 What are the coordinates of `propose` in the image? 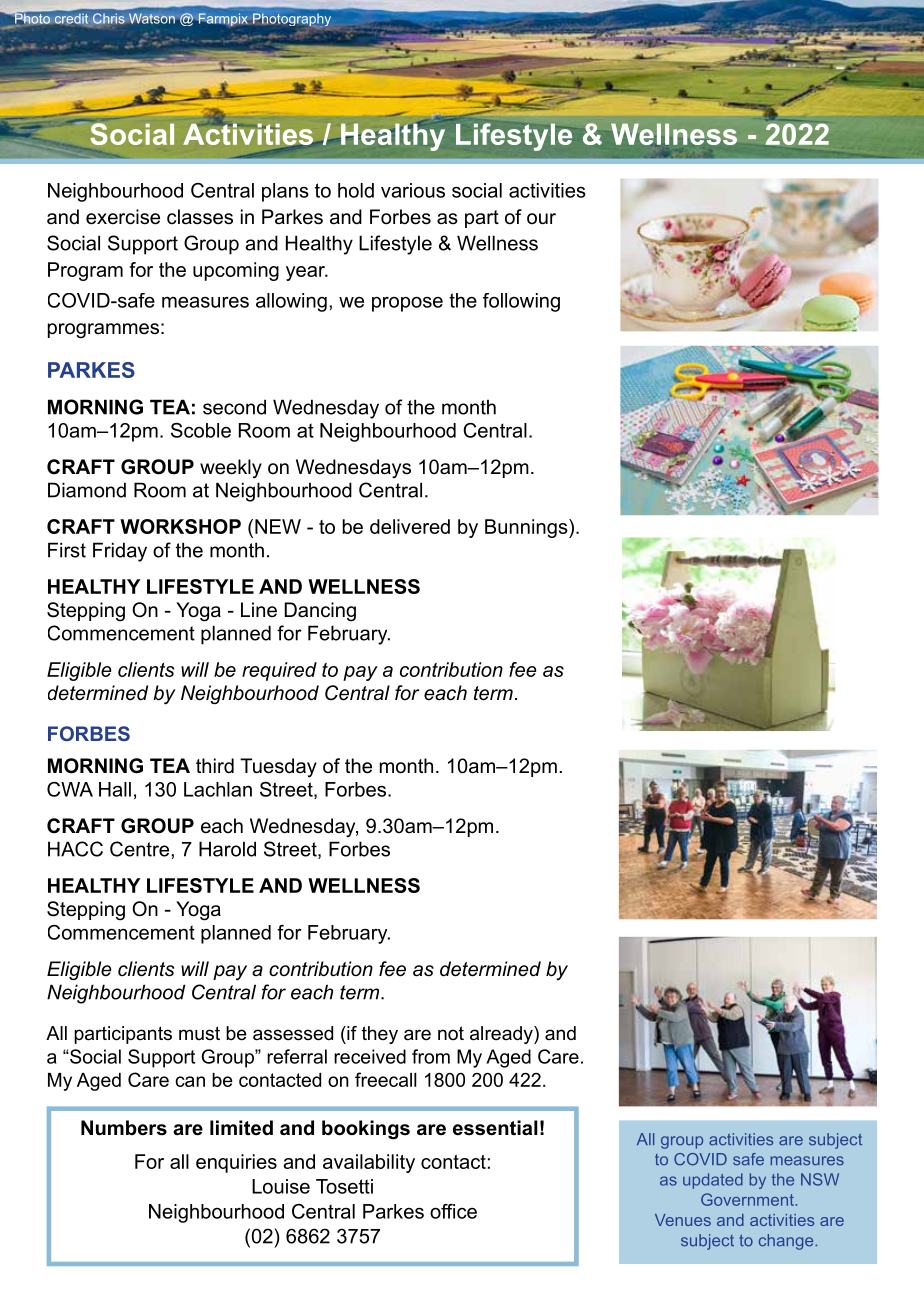 It's located at (407, 304).
